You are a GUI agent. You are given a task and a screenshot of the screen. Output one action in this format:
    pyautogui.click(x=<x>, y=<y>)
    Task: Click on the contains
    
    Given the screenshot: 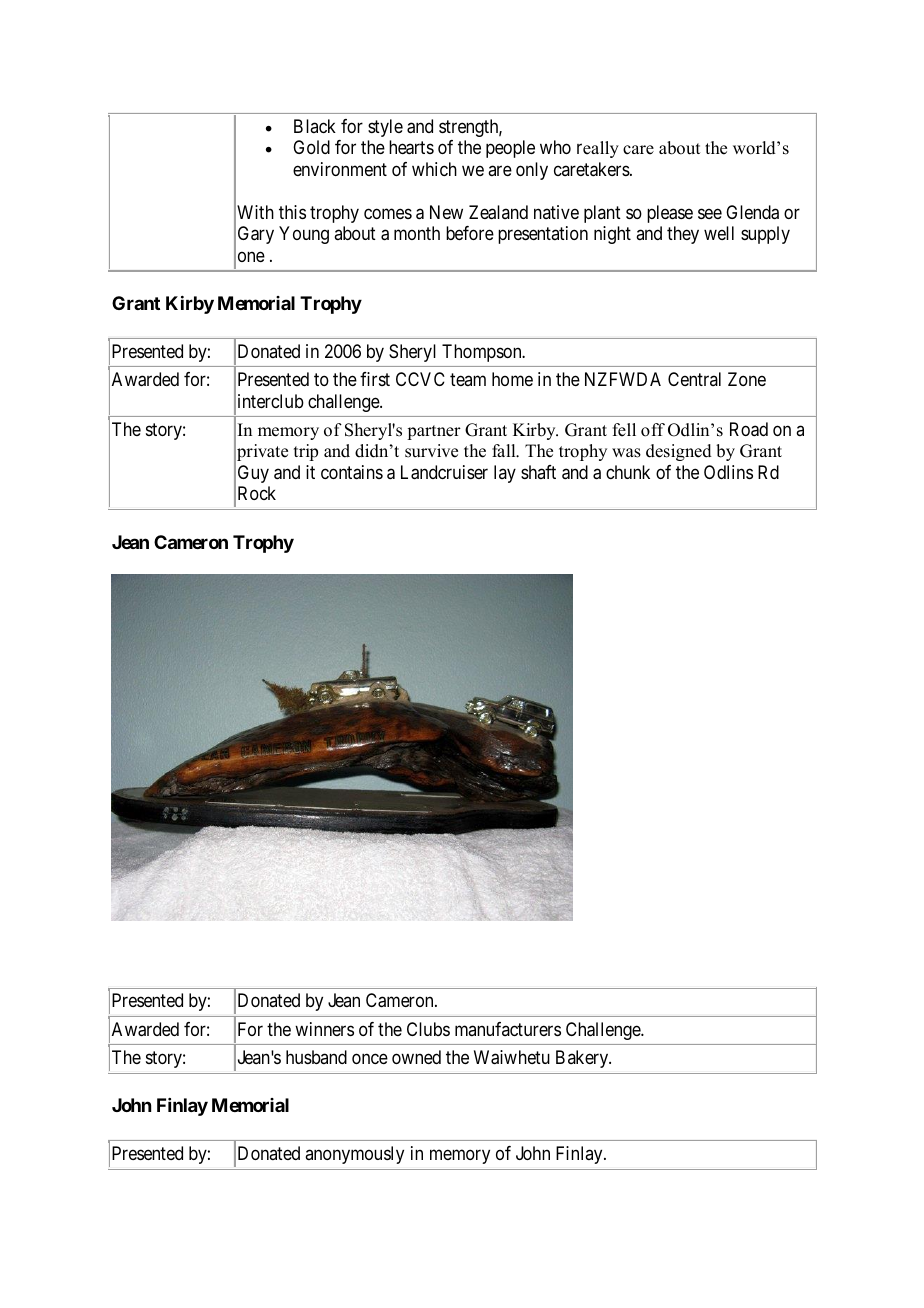 What is the action you would take?
    pyautogui.click(x=352, y=472)
